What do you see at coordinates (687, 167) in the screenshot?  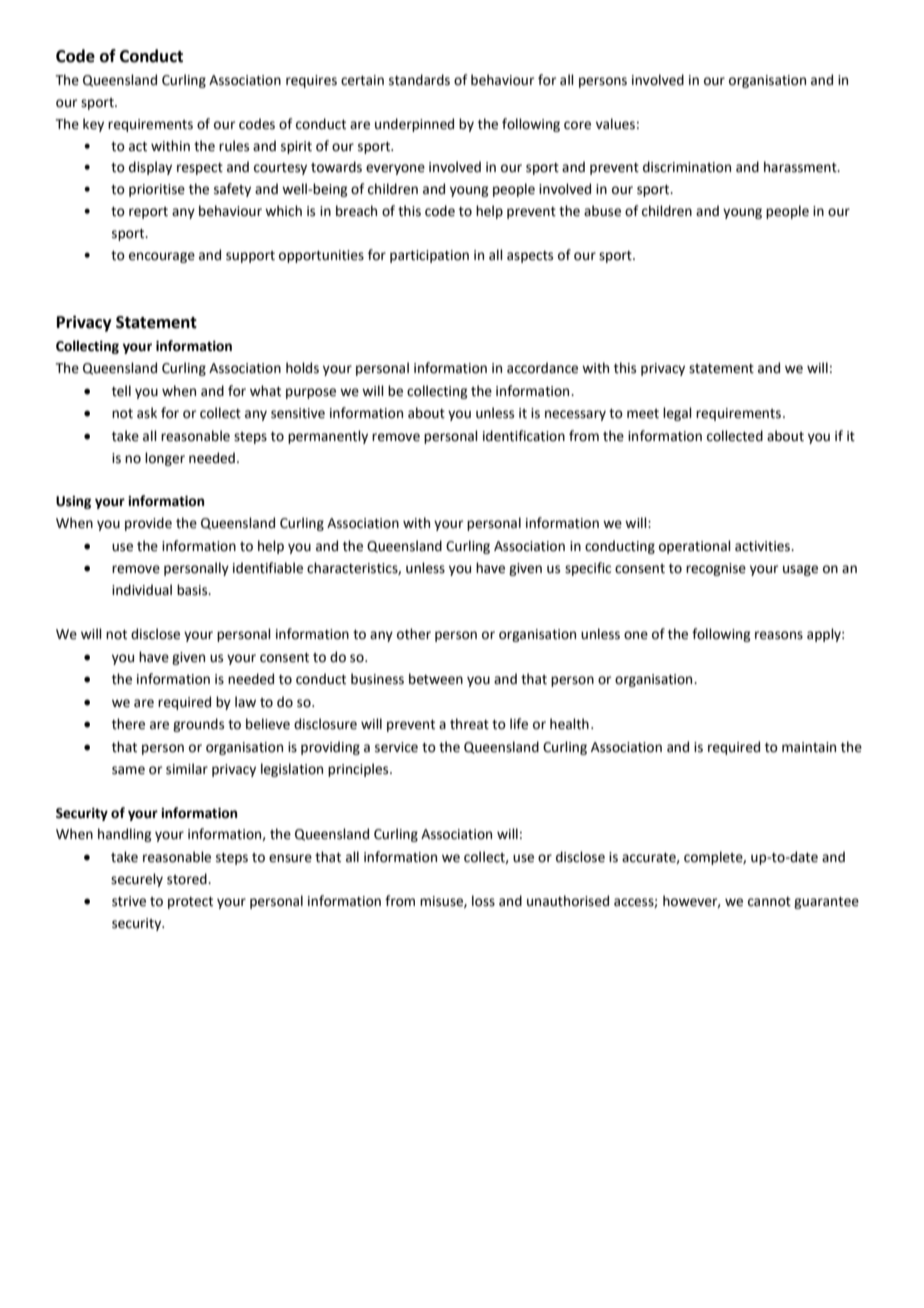 I see `discrimination` at bounding box center [687, 167].
